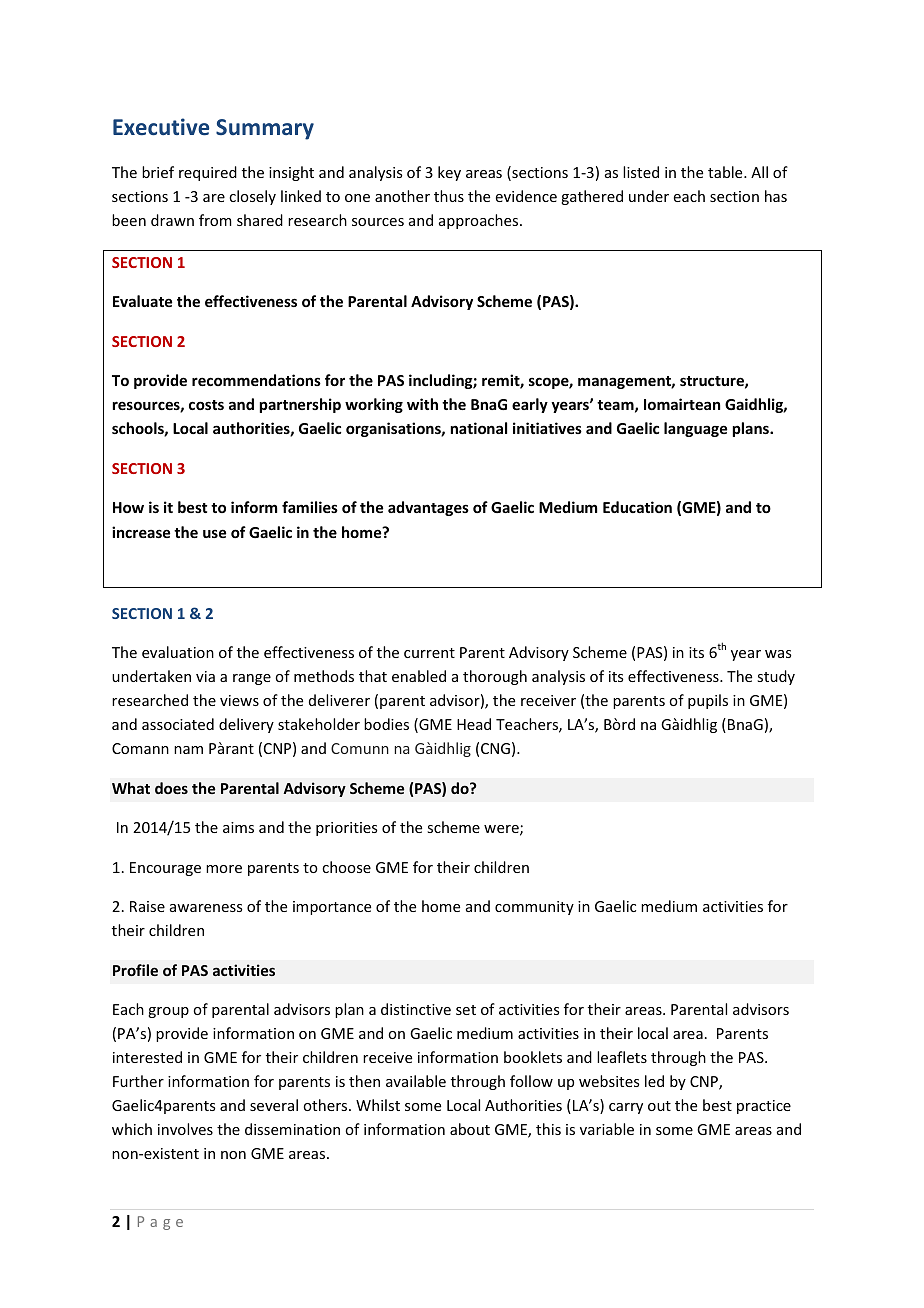  Describe the element at coordinates (428, 508) in the document. I see `advantages` at that location.
